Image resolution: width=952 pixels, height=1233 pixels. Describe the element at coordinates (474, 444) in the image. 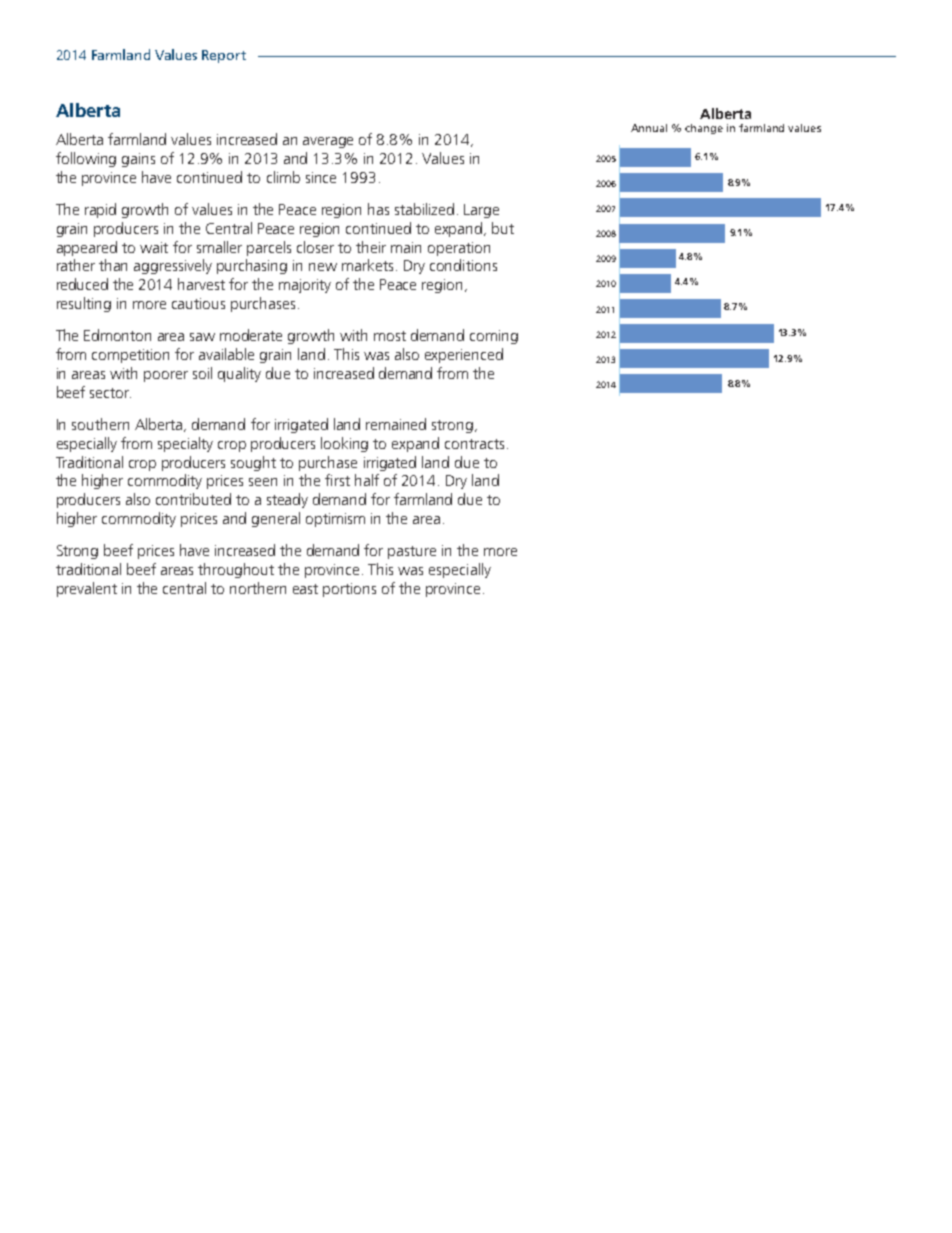

I see `contracts` at that location.
